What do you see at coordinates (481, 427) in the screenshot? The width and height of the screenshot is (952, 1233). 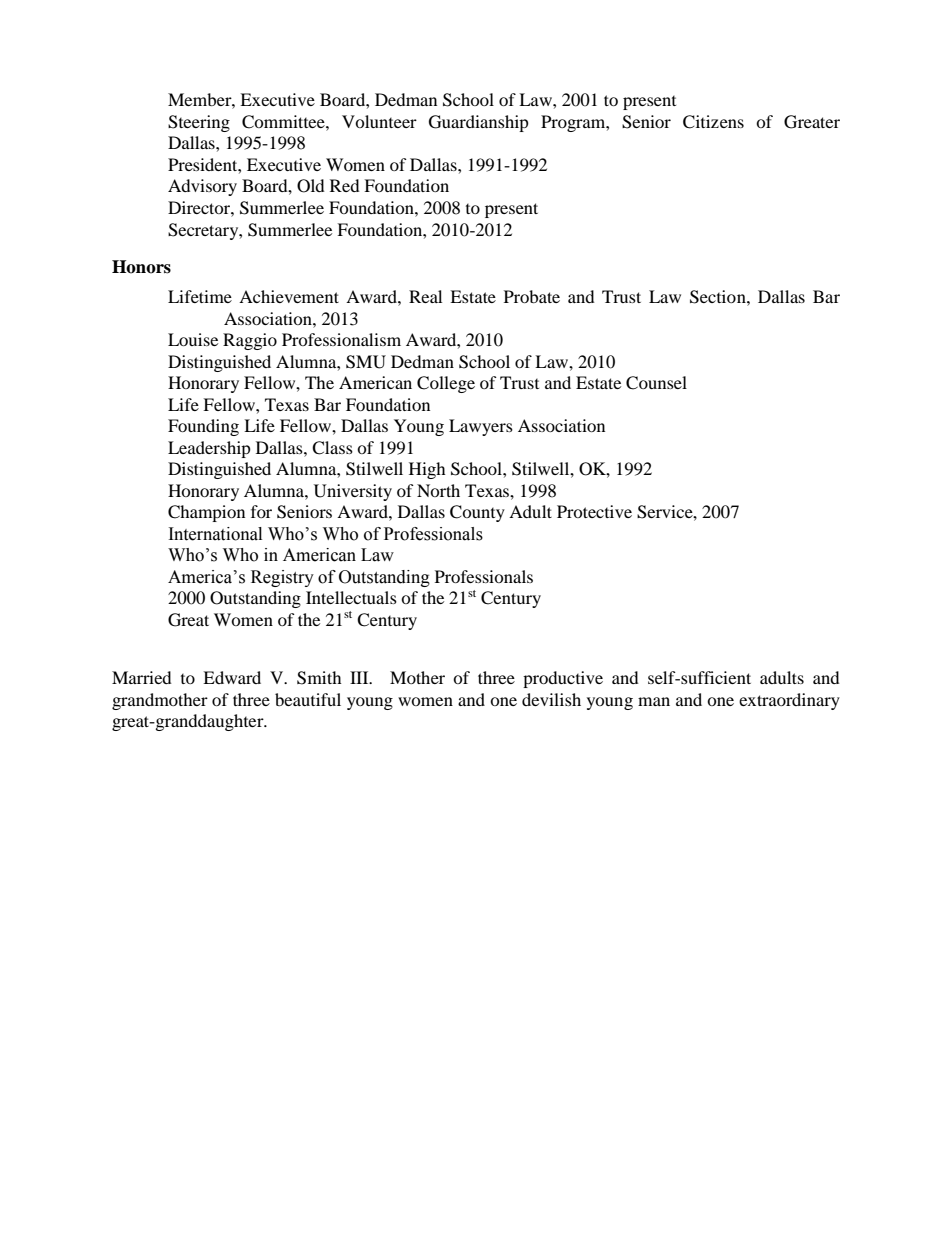 I see `Lawyers` at bounding box center [481, 427].
